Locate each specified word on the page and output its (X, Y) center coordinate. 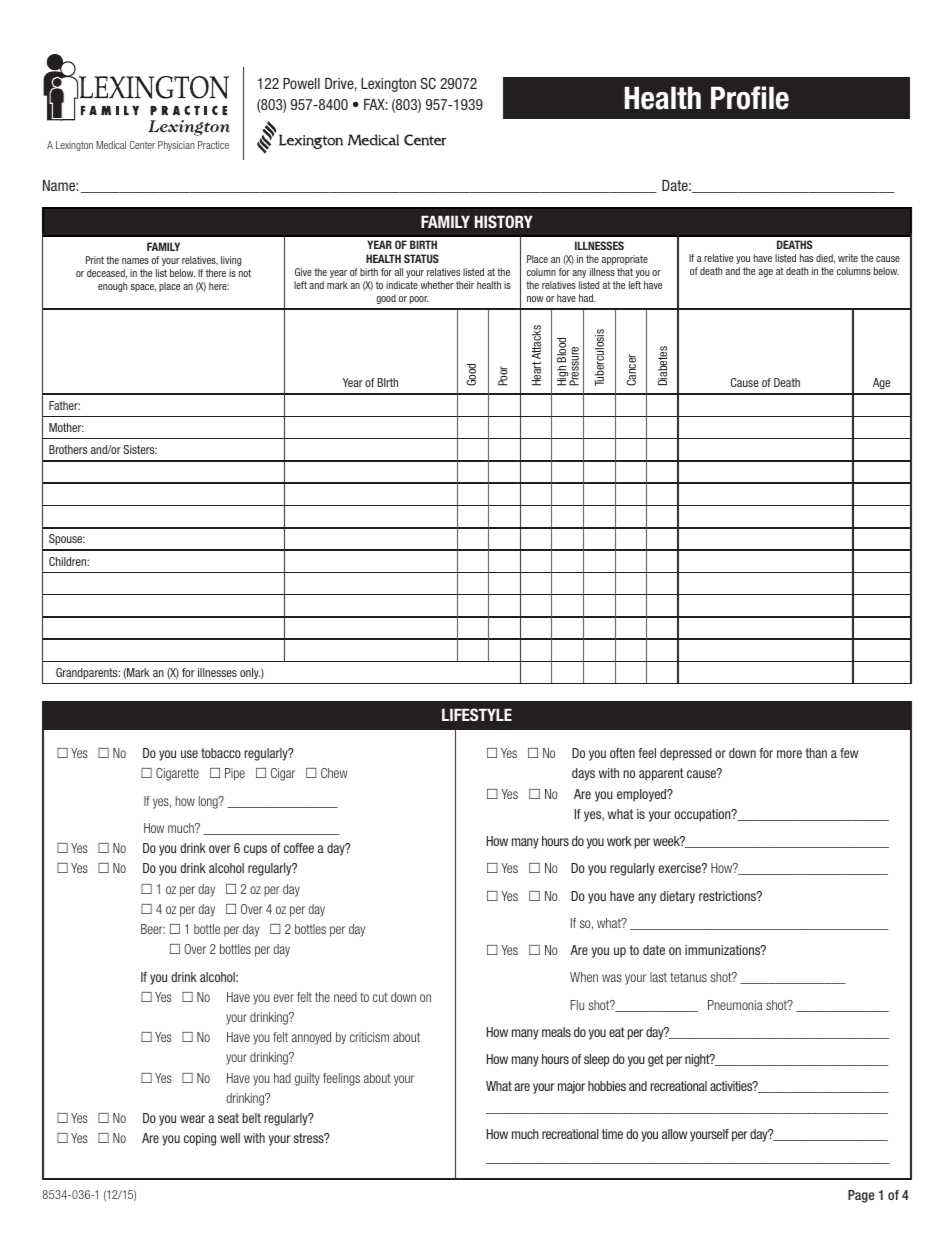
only (250, 673)
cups (255, 850)
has (806, 258)
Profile (750, 98)
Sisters (140, 449)
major (571, 1087)
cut (380, 997)
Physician (176, 146)
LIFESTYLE (477, 714)
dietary (677, 897)
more (789, 754)
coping (200, 1139)
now (535, 299)
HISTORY (504, 221)
